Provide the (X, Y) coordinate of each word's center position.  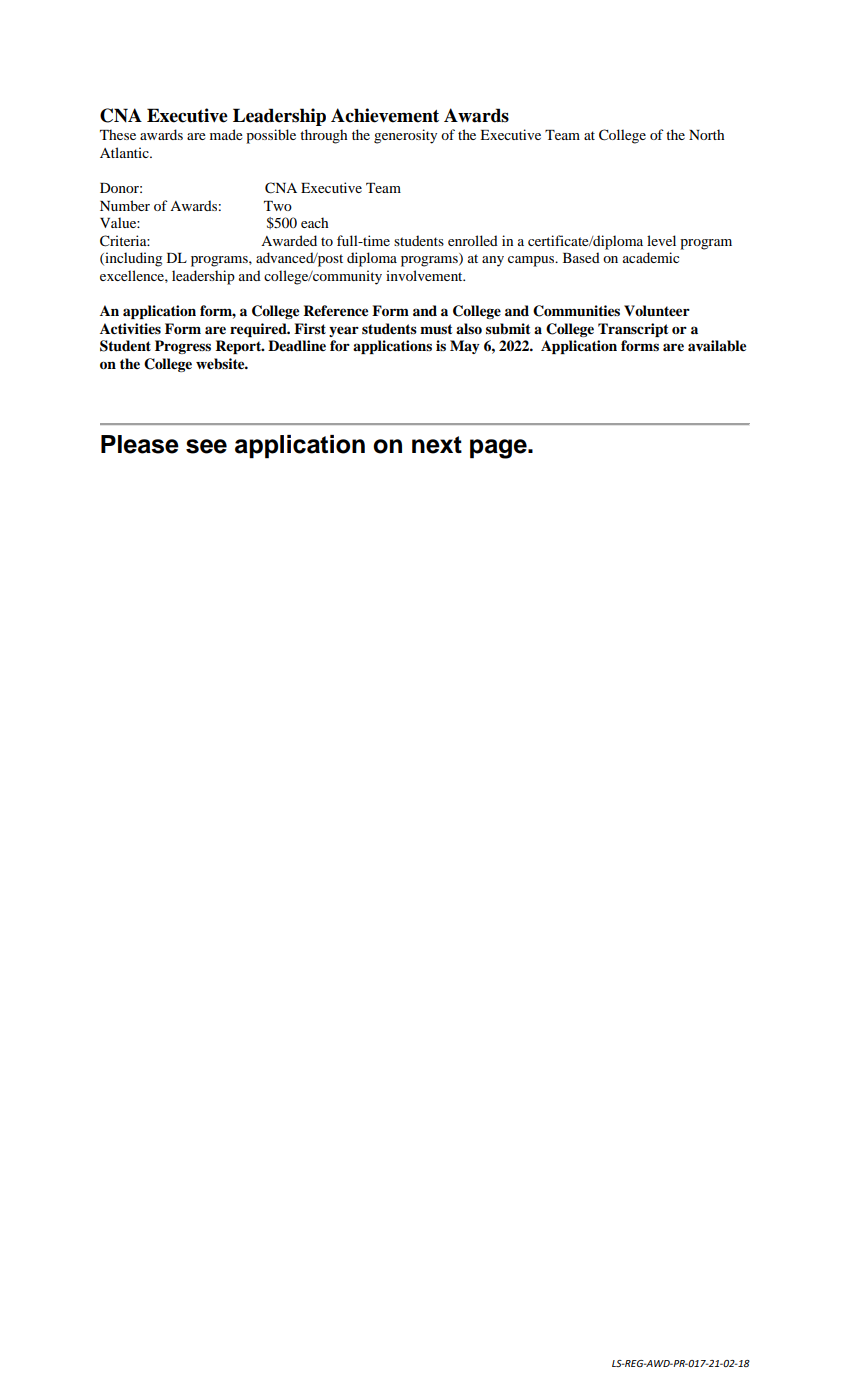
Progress (183, 347)
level (661, 240)
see (206, 446)
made (226, 134)
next (437, 445)
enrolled (473, 240)
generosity (405, 136)
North (706, 134)
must (436, 329)
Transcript (633, 330)
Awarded (289, 240)
